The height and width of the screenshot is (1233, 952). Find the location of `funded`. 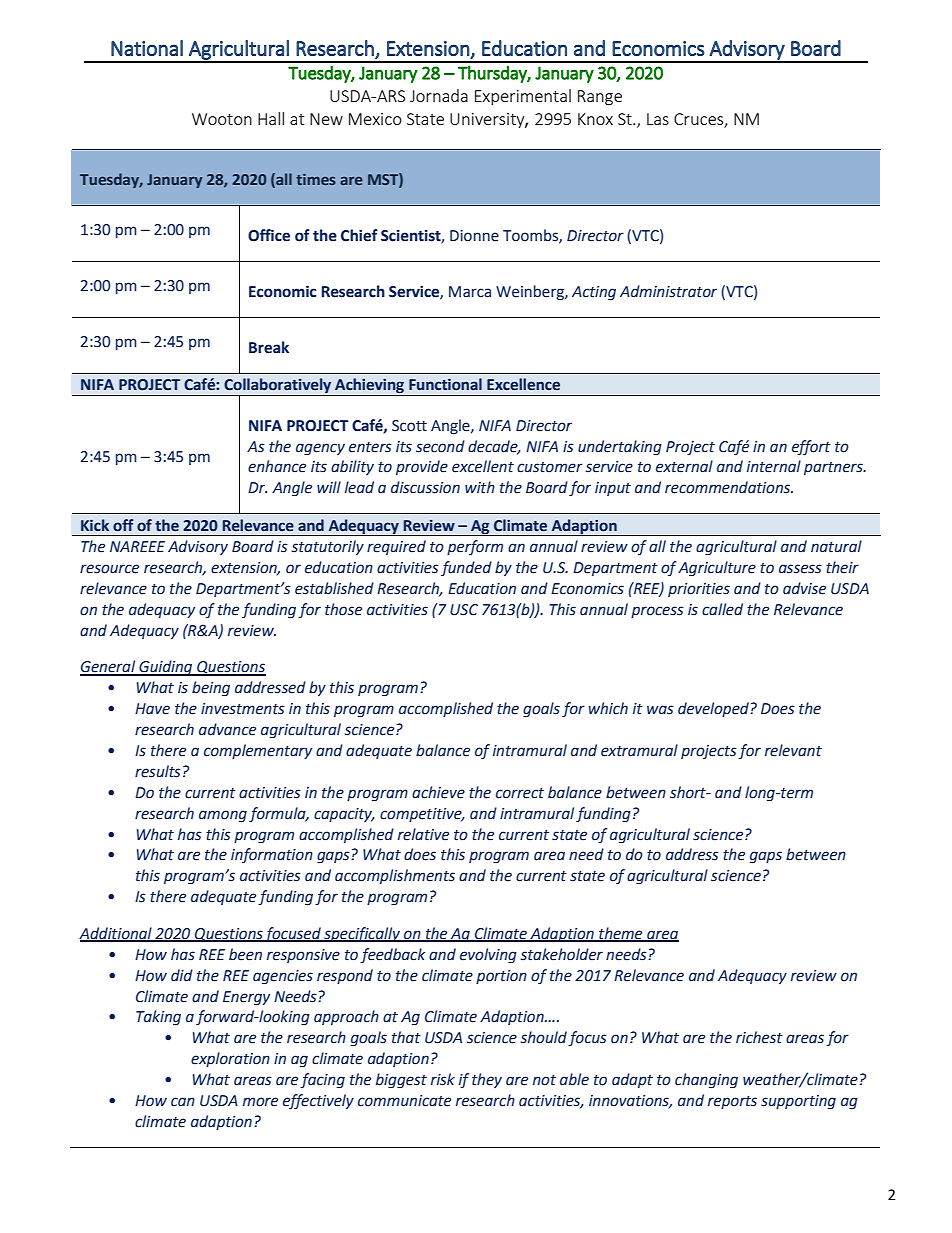

funded is located at coordinates (466, 568).
